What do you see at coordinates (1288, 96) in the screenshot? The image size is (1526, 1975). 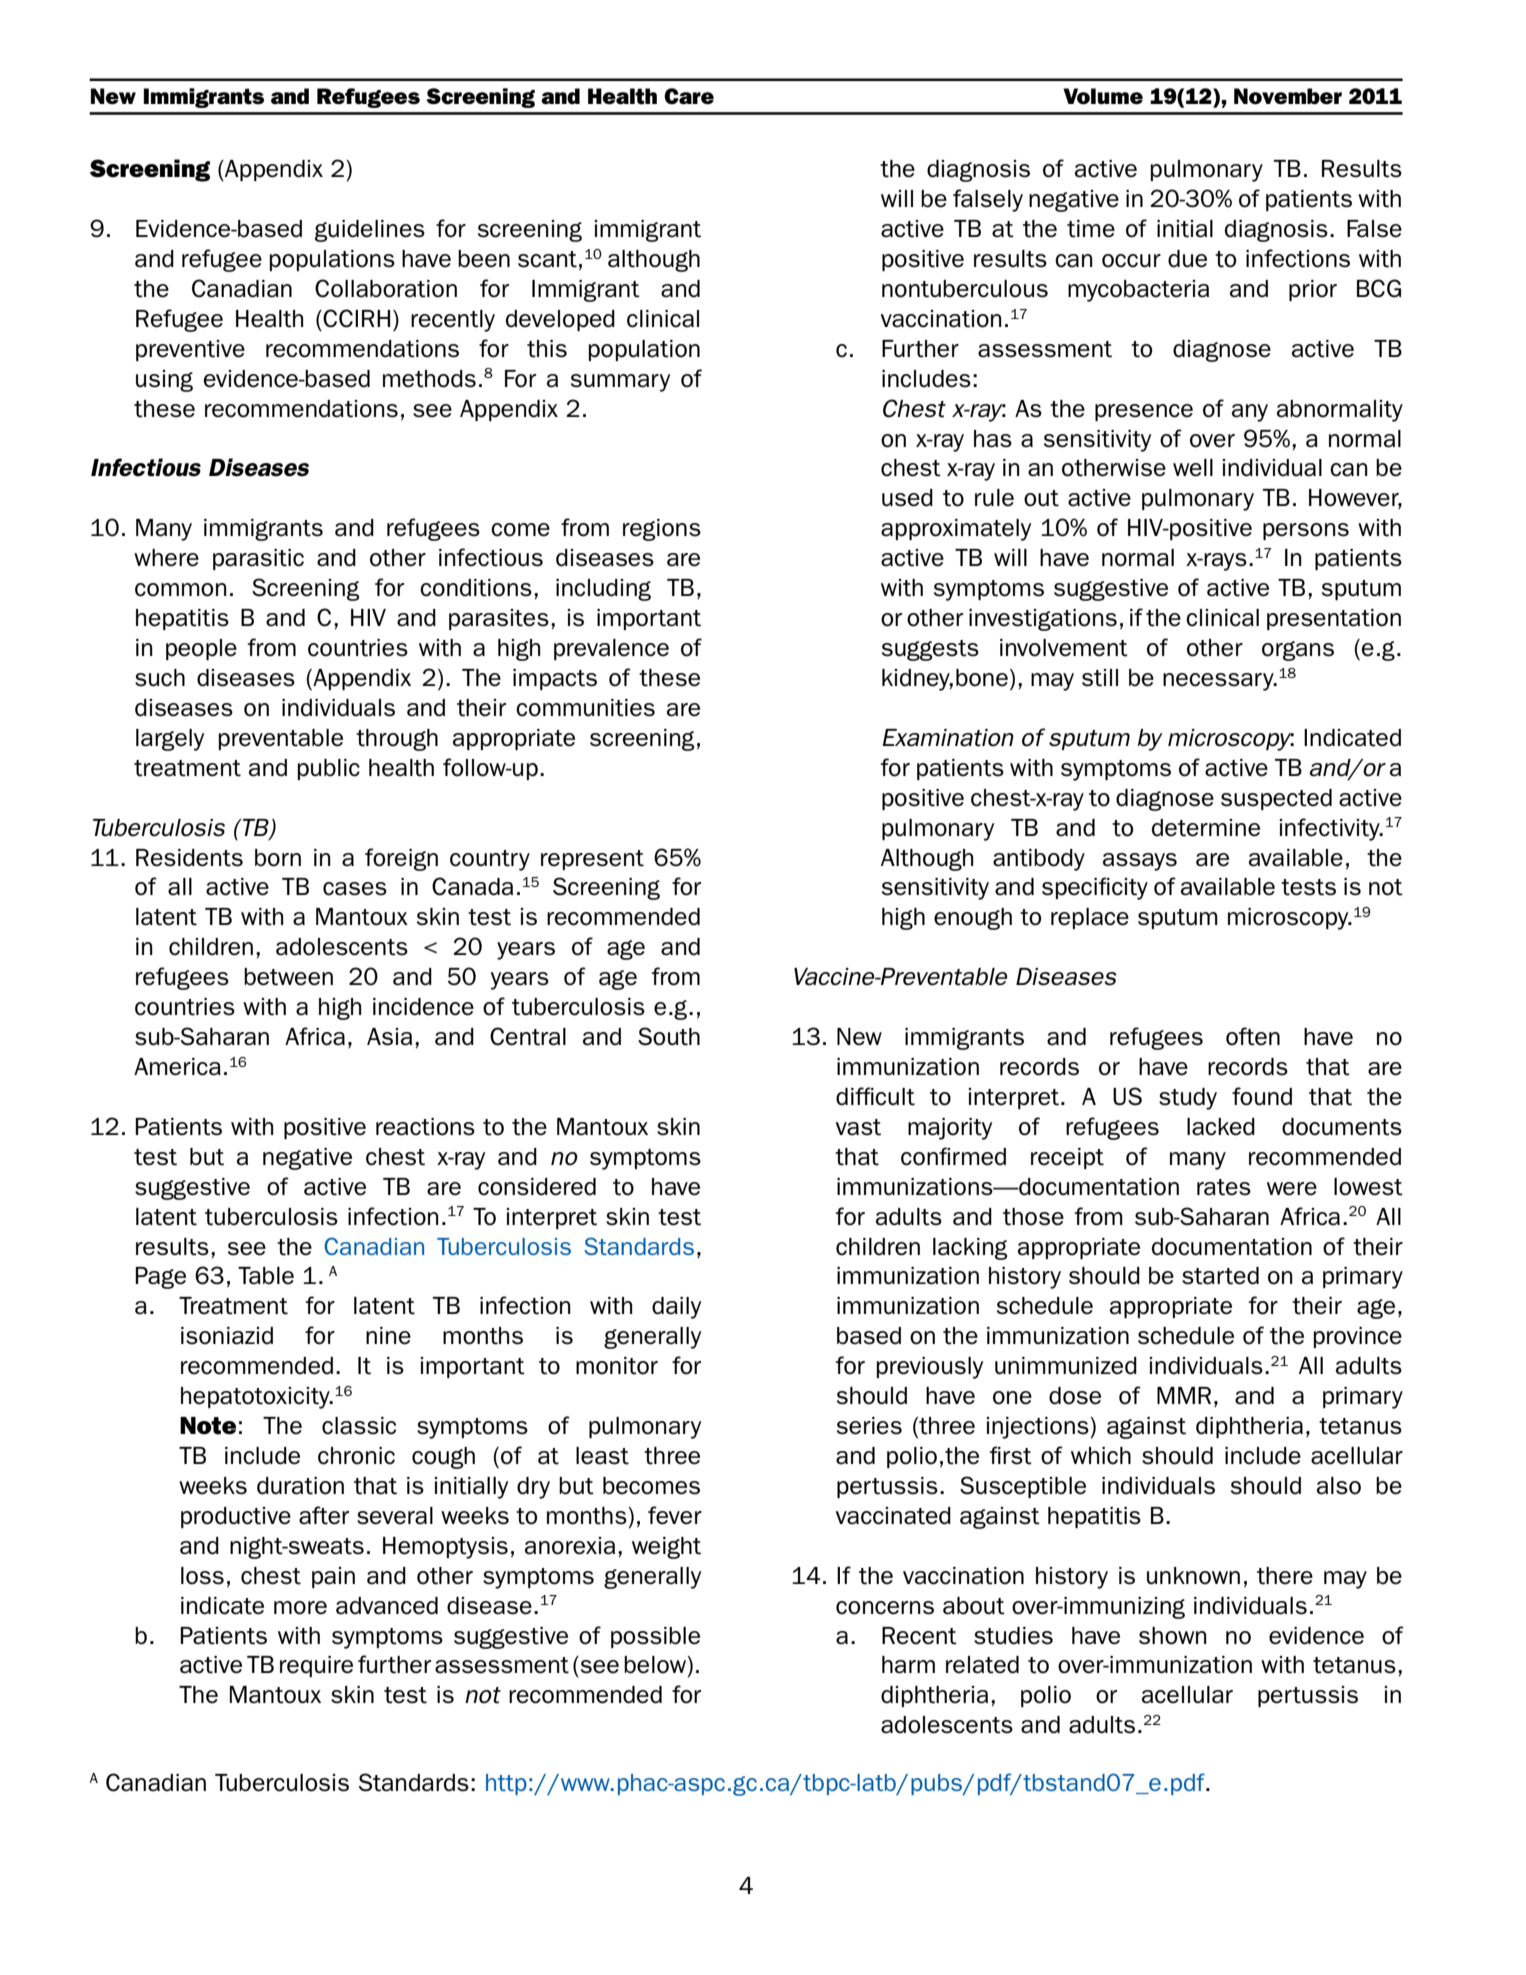 I see `November` at bounding box center [1288, 96].
